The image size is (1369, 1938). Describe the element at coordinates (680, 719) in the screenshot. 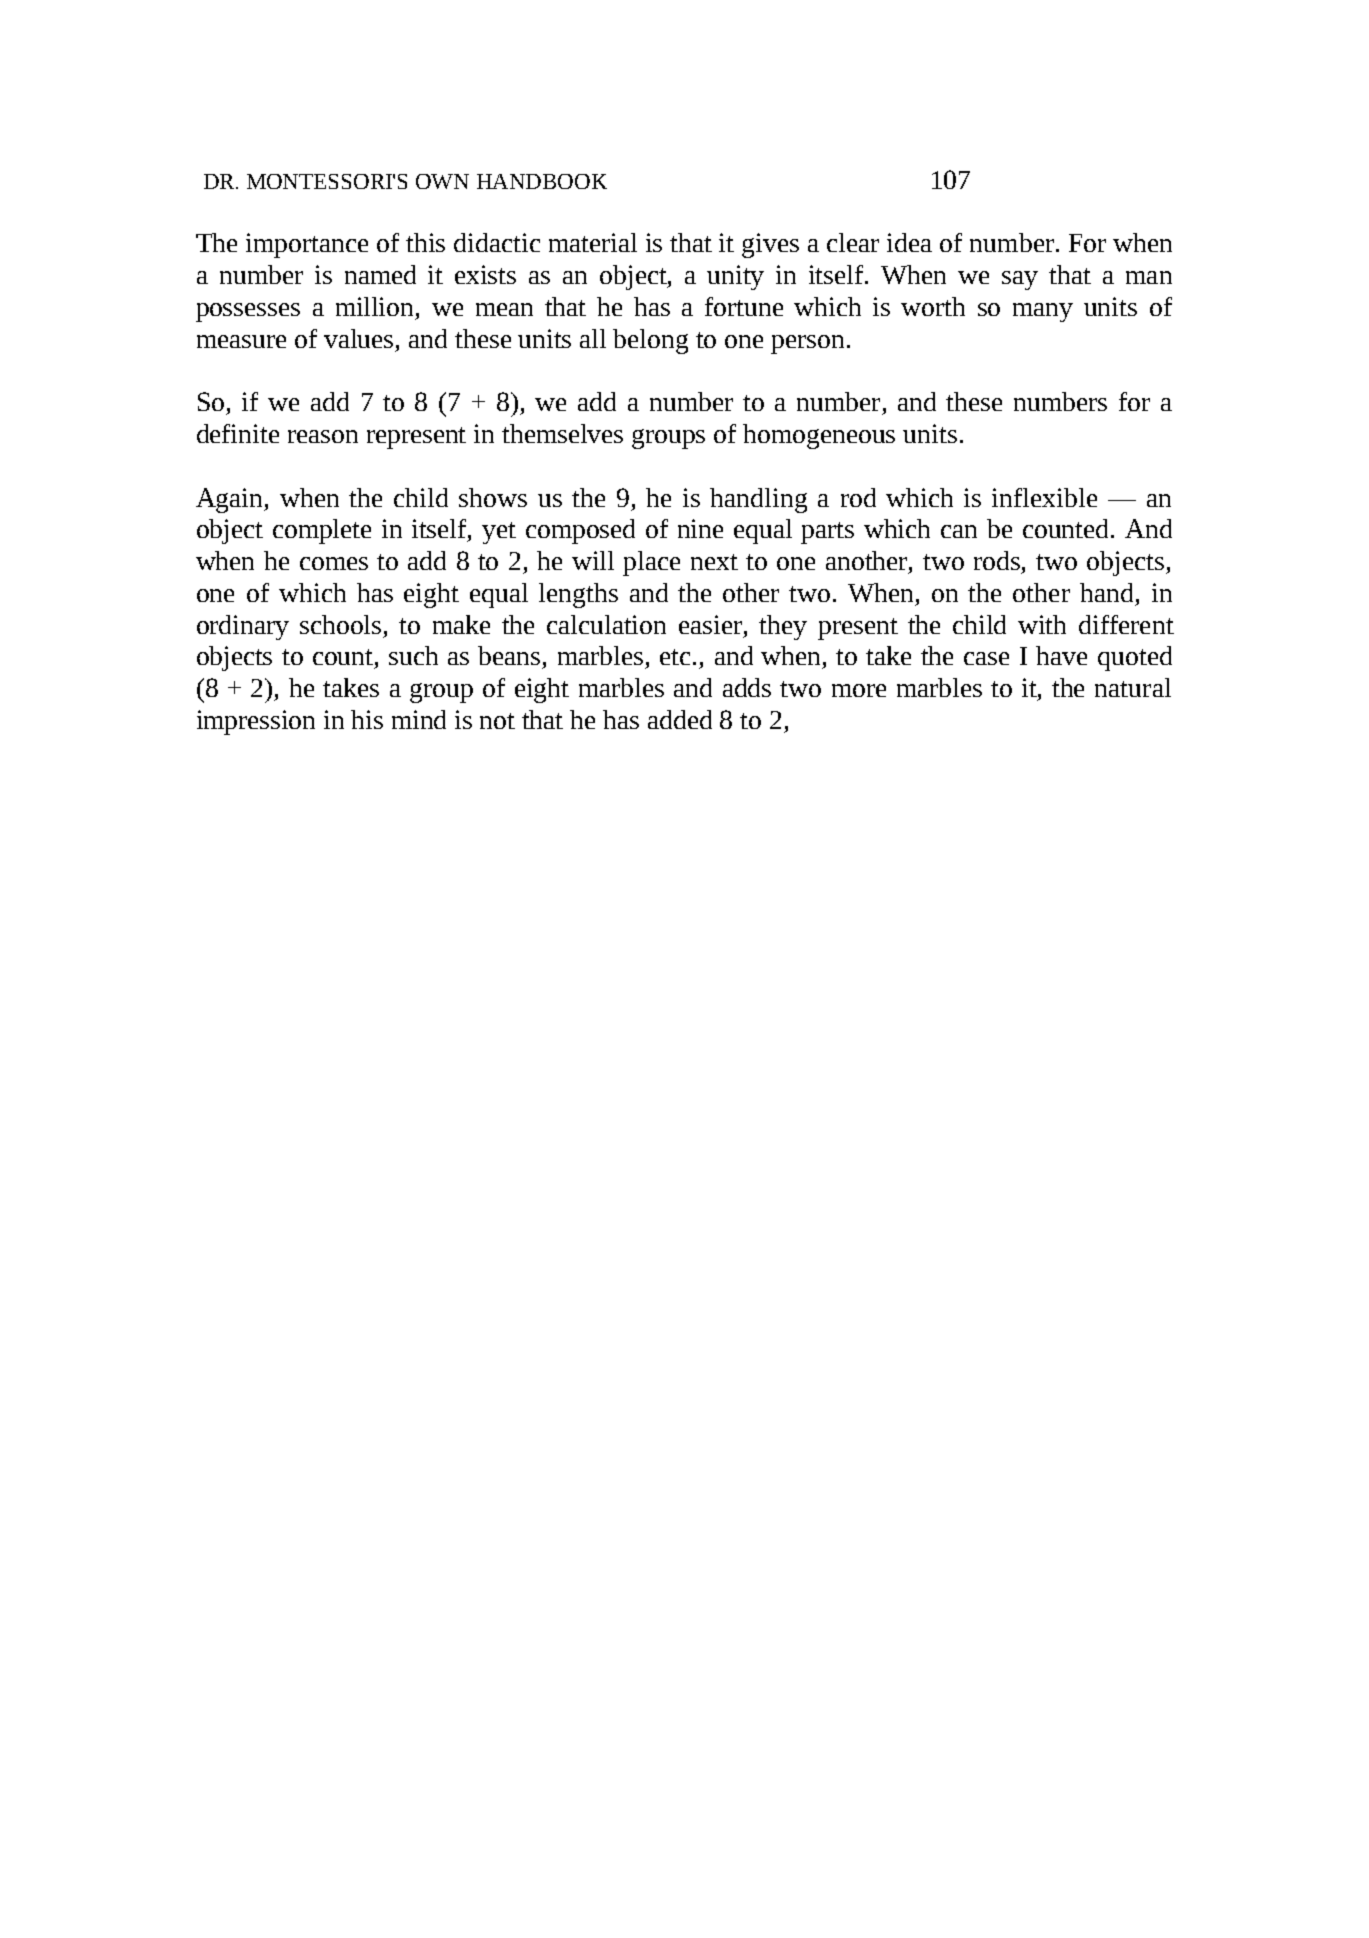

I see `added` at that location.
